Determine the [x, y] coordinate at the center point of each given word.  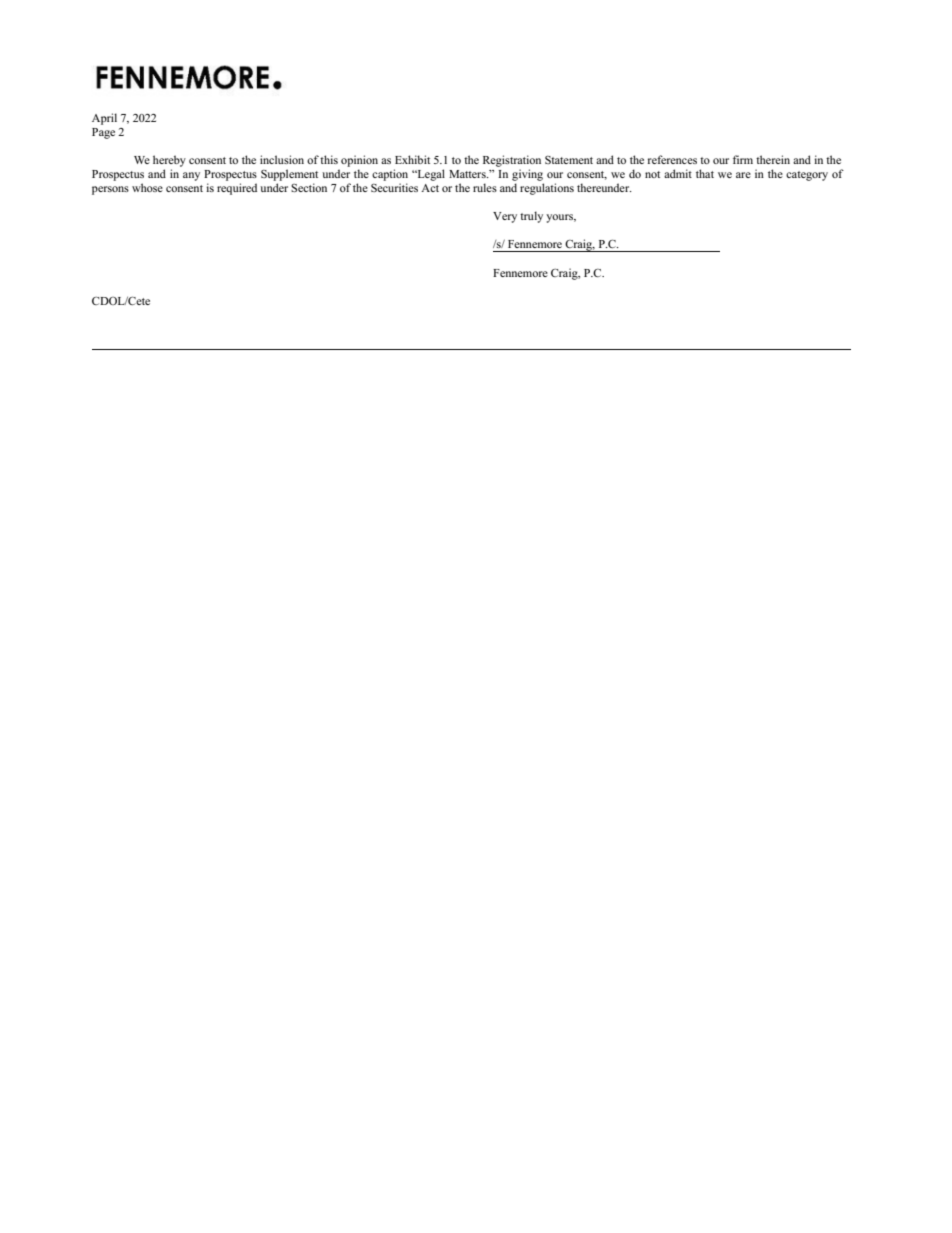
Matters [468, 174]
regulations [547, 189]
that [705, 173]
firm [743, 159]
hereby [169, 161]
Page [103, 133]
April [104, 119]
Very [505, 217]
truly [531, 217]
